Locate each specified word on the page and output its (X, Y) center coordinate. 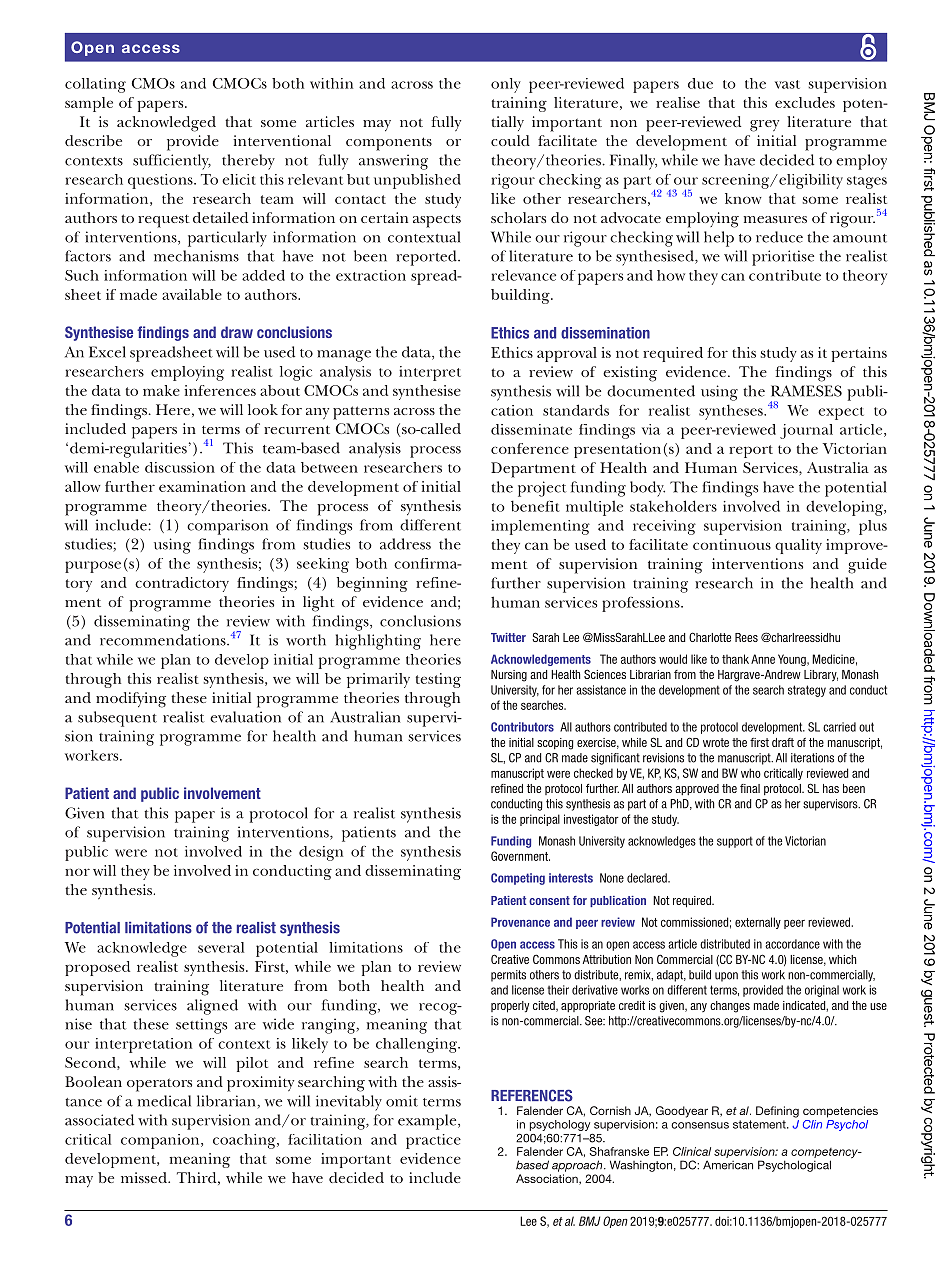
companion (161, 1141)
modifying (131, 700)
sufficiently (172, 162)
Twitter (508, 637)
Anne (763, 659)
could (510, 140)
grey (764, 126)
